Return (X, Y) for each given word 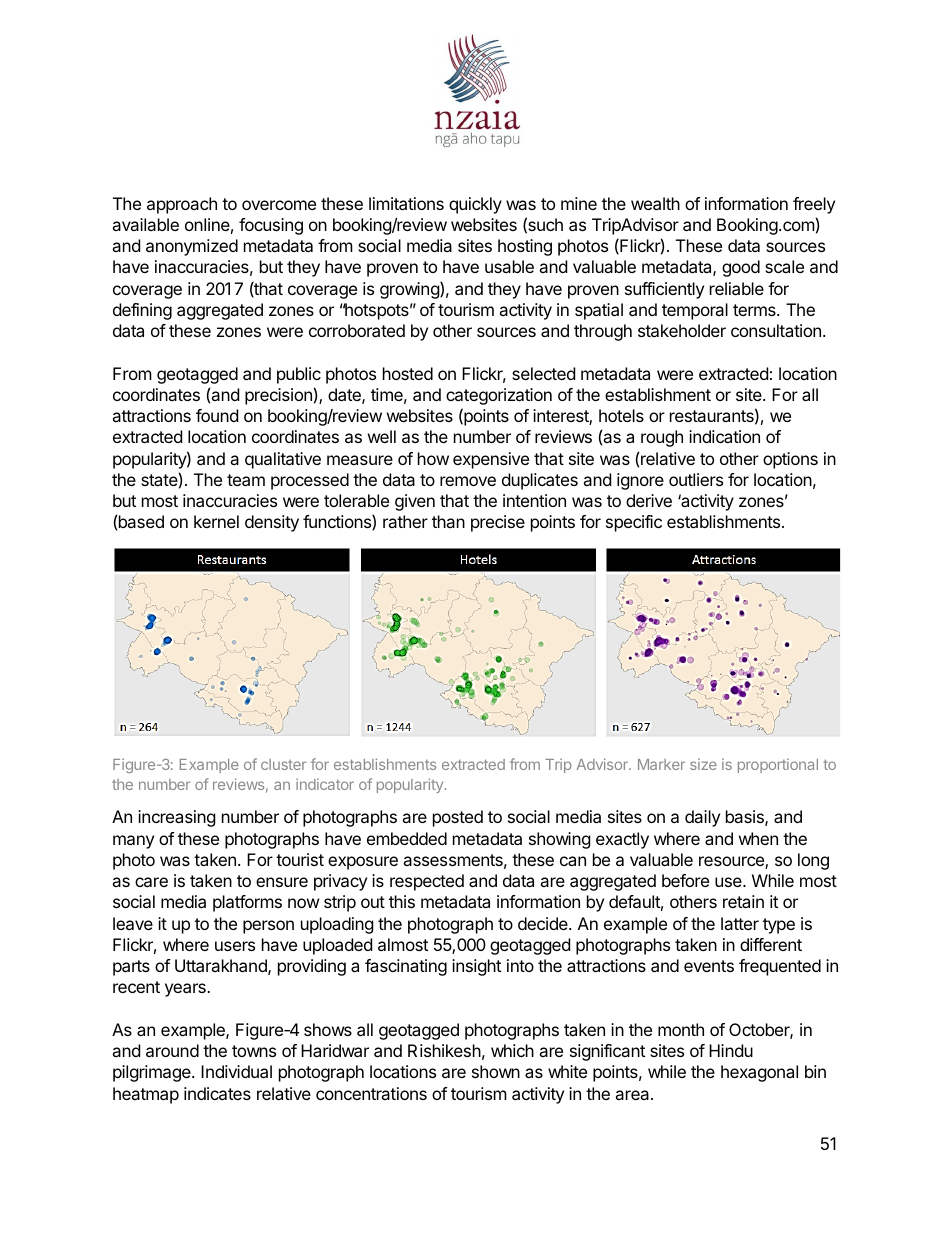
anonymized (192, 247)
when (758, 838)
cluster (283, 764)
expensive (491, 460)
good (741, 268)
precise (498, 523)
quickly (475, 205)
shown (496, 1071)
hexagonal (759, 1073)
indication (724, 436)
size (703, 764)
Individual (236, 1071)
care (151, 882)
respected (427, 882)
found (217, 415)
